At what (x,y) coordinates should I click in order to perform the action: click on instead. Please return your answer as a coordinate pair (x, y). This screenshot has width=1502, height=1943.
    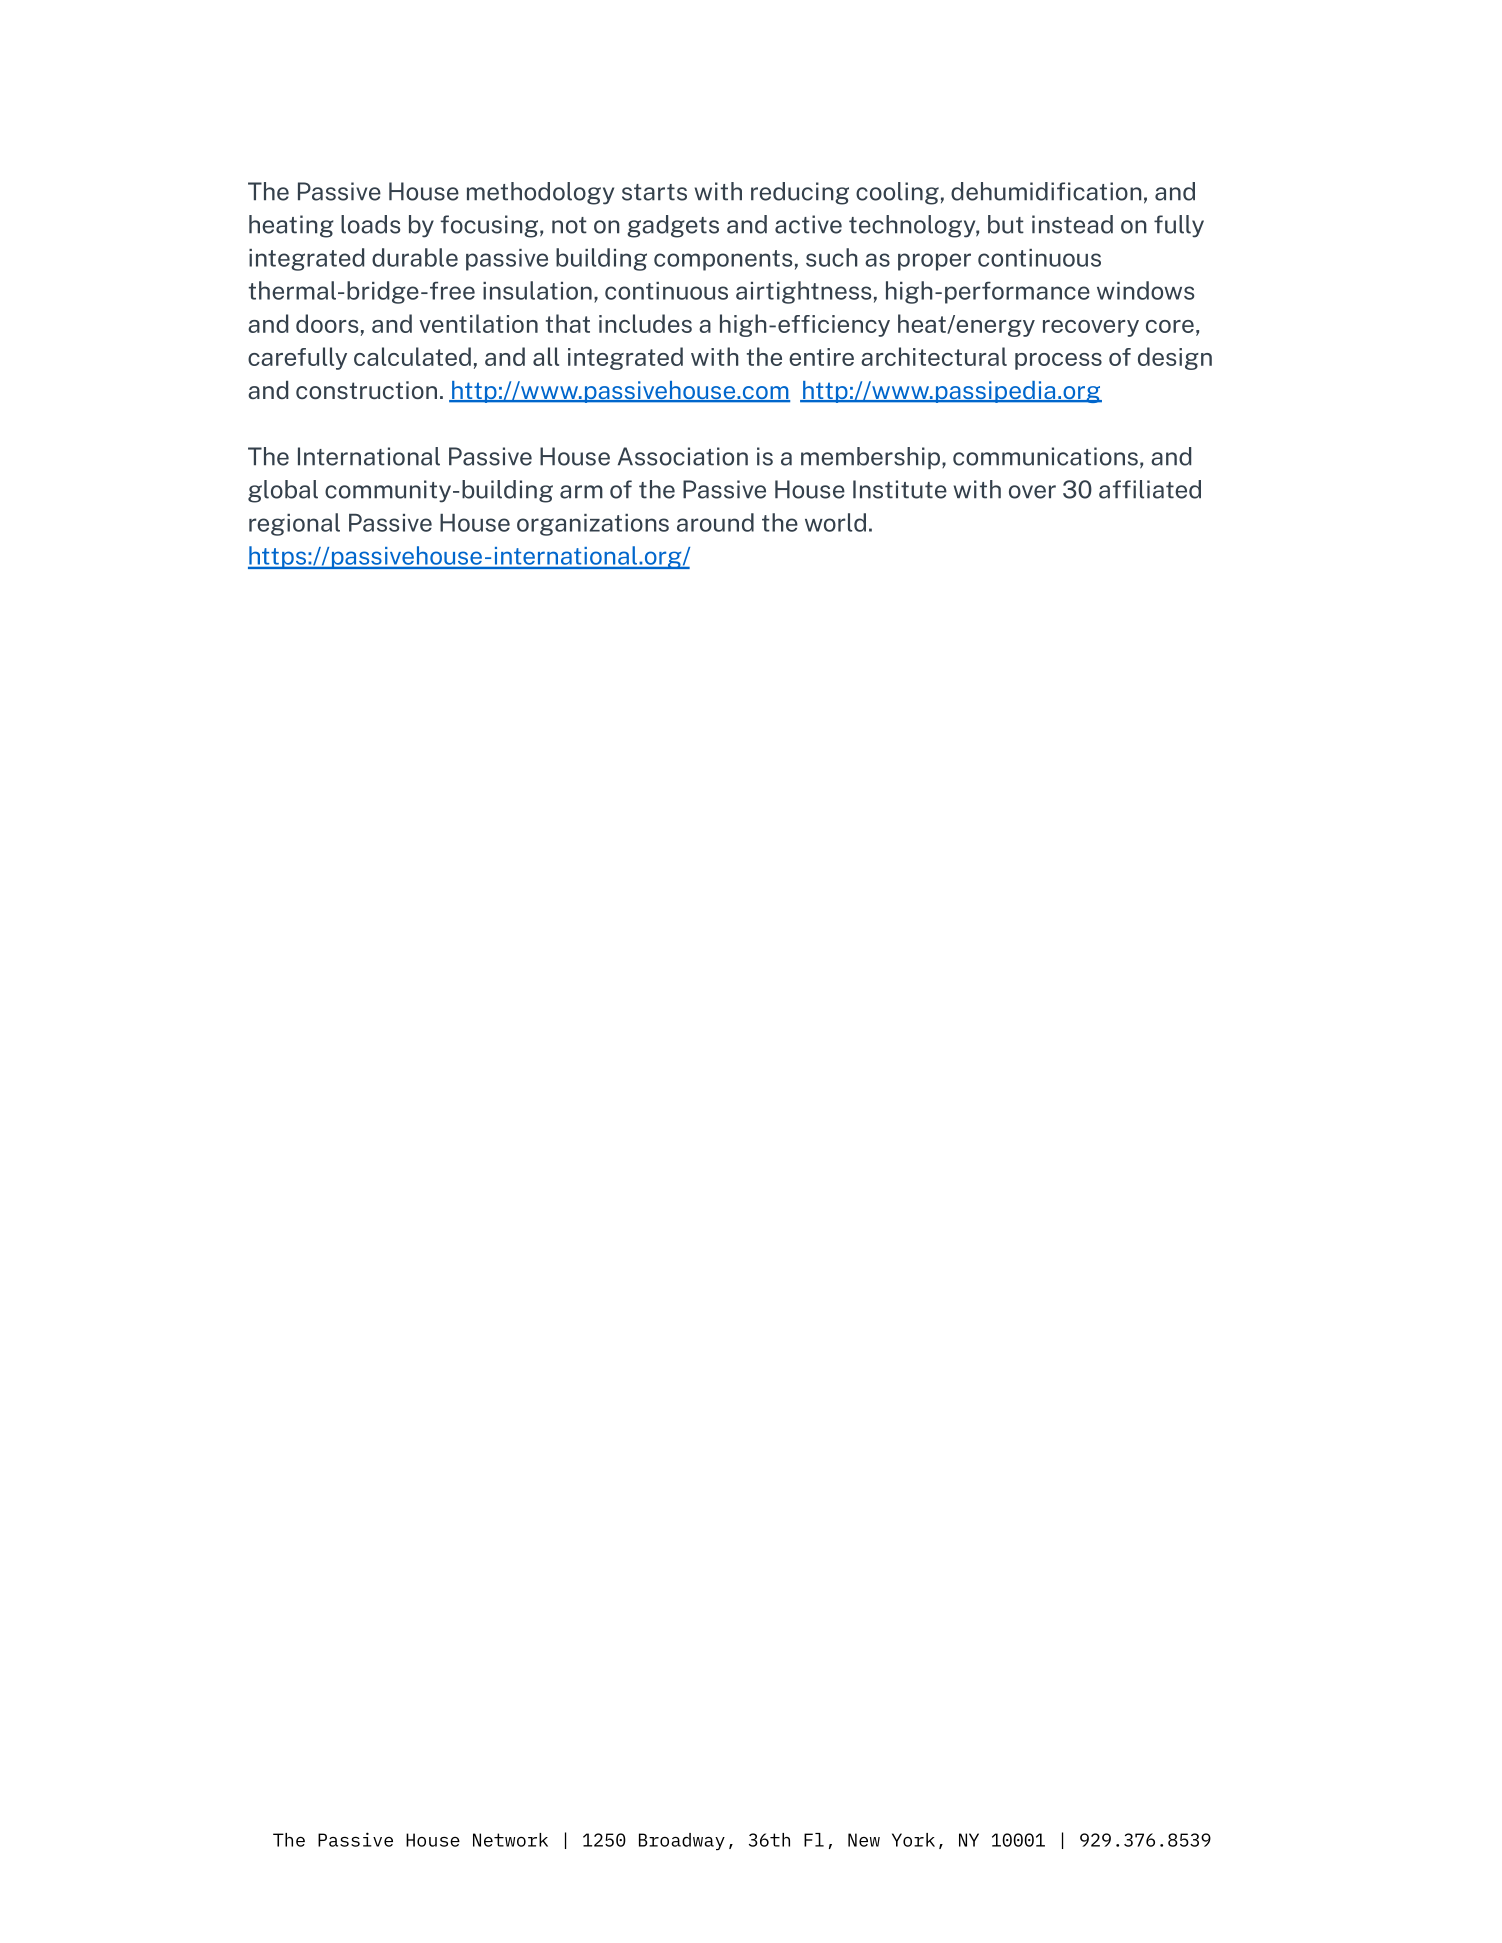
    Looking at the image, I should click on (1072, 224).
